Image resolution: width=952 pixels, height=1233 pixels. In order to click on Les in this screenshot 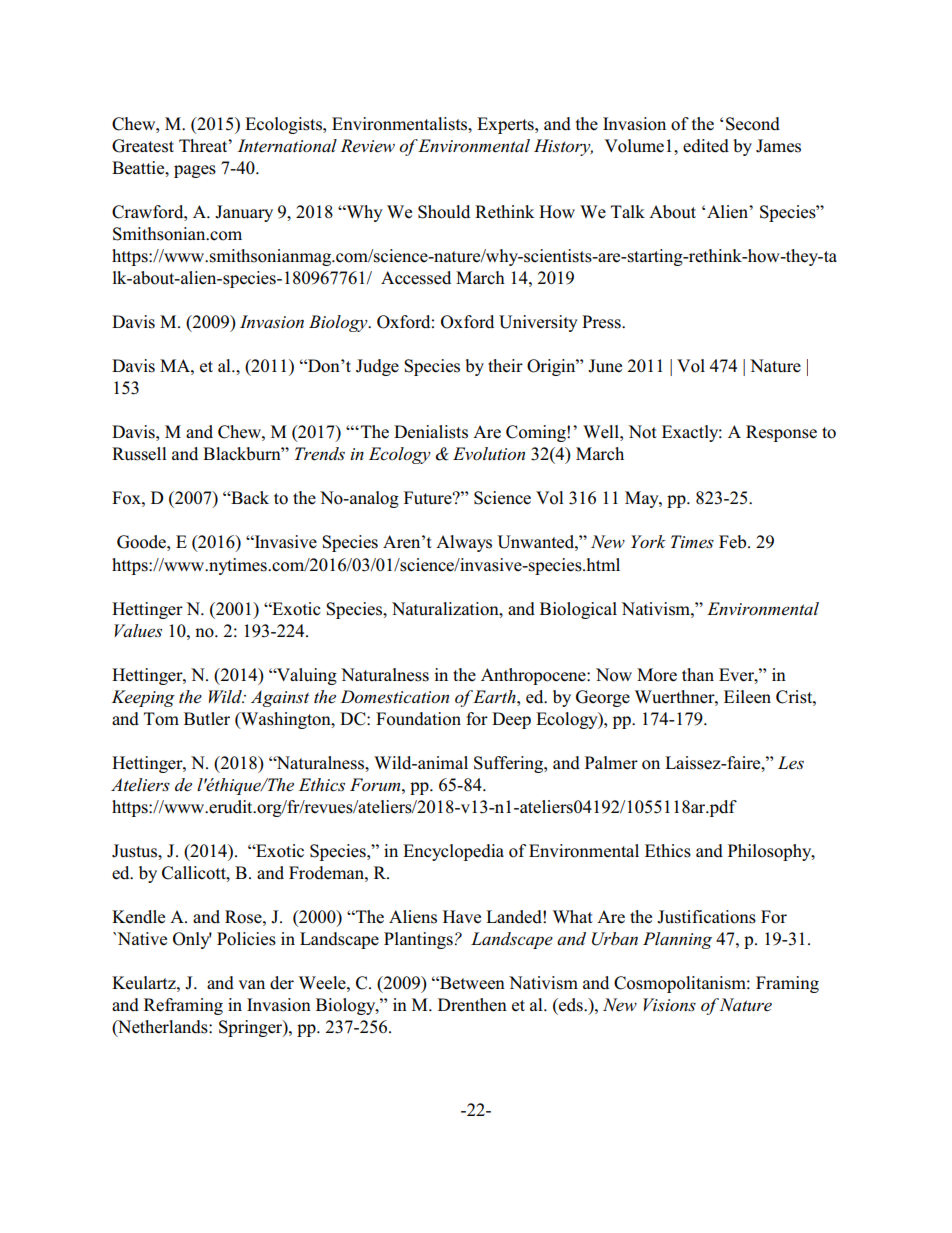, I will do `click(791, 763)`.
